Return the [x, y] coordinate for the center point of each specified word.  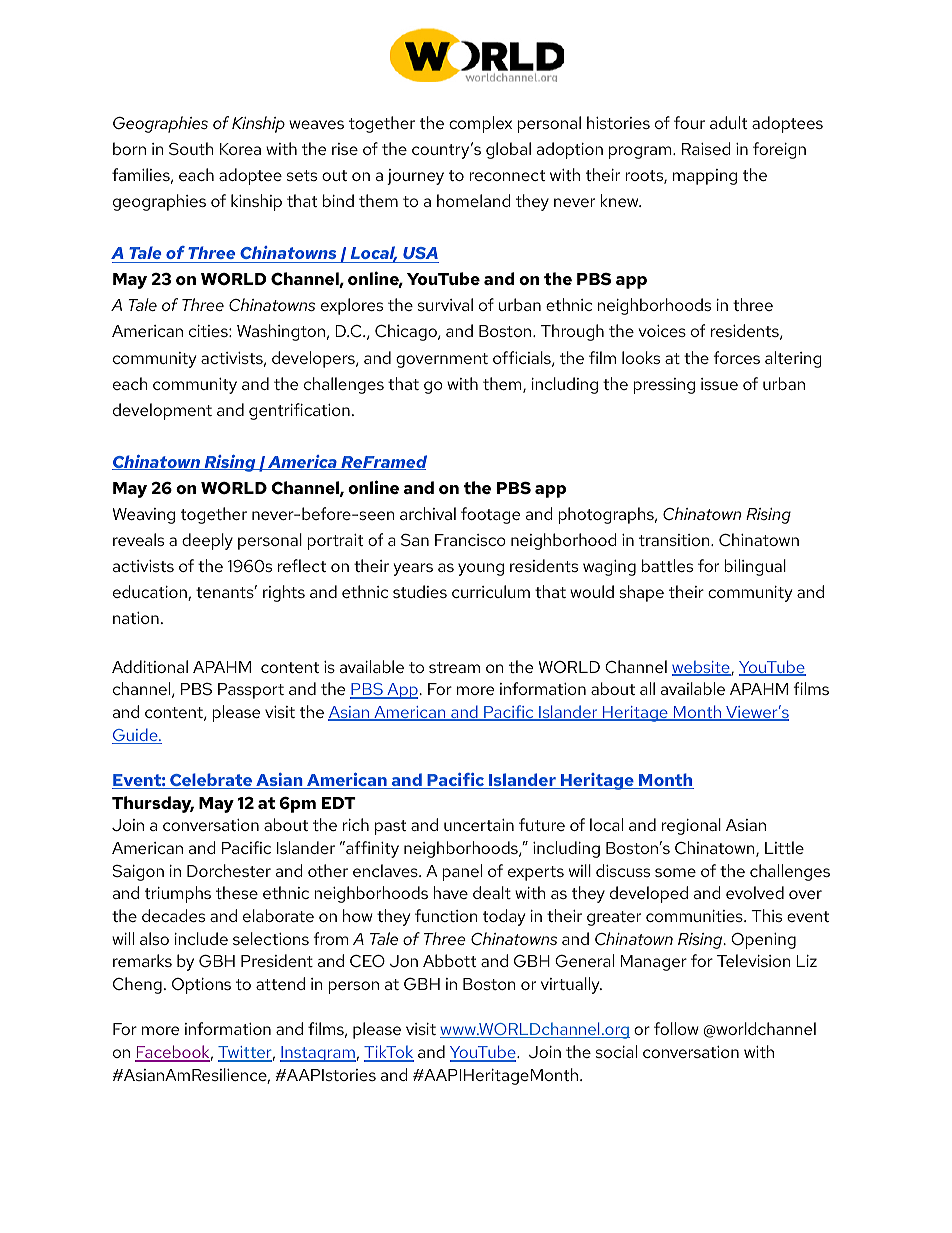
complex [480, 124]
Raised [706, 148]
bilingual [755, 567]
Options [201, 986]
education [151, 593]
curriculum [491, 591]
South [191, 148]
